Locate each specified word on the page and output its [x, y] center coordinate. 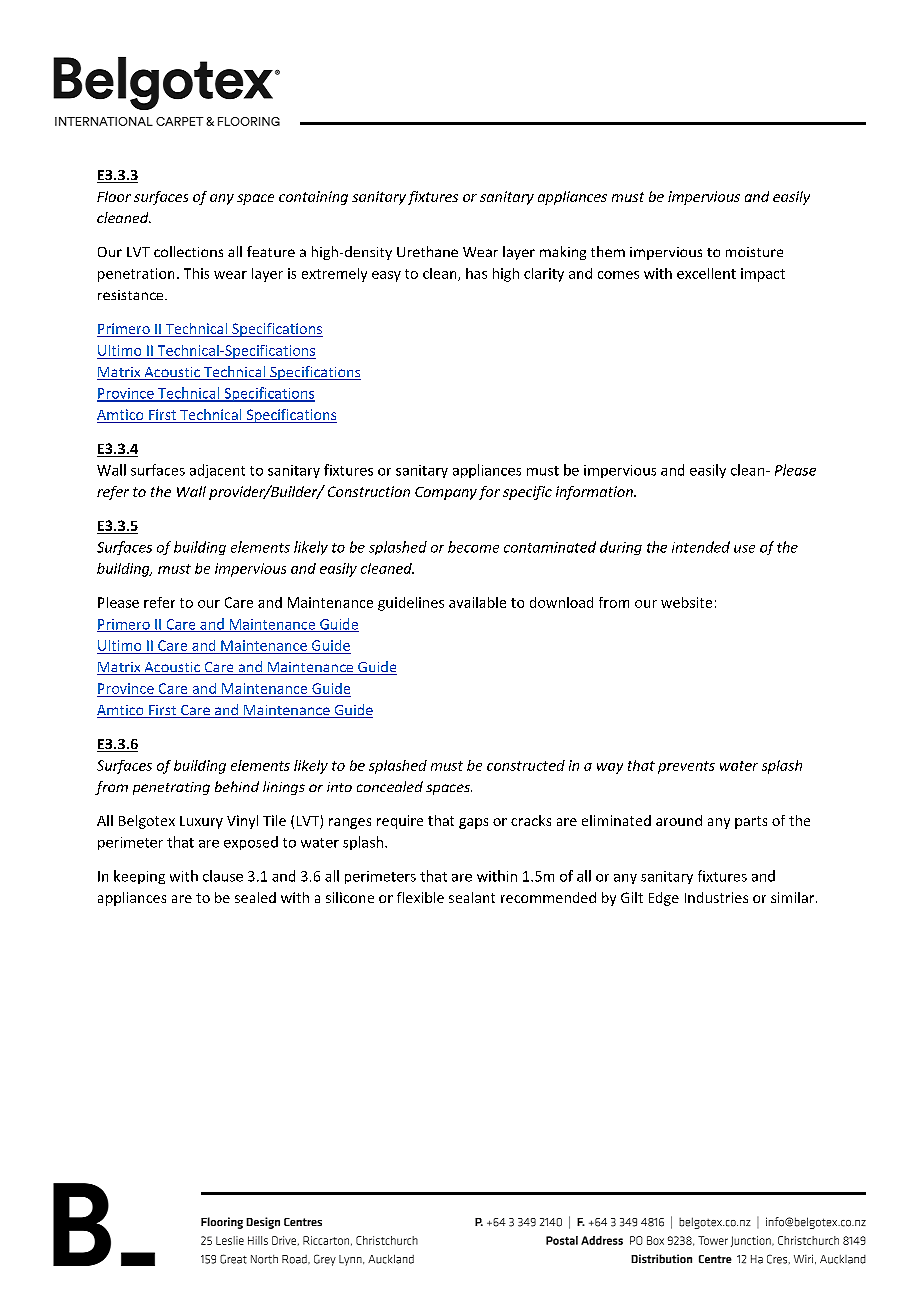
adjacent [217, 471]
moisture [754, 252]
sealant [472, 897]
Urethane [427, 251]
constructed [526, 765]
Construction [369, 491]
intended [701, 547]
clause [223, 876]
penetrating [171, 788]
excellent [706, 273]
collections [188, 251]
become [473, 547]
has [476, 273]
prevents [686, 767]
